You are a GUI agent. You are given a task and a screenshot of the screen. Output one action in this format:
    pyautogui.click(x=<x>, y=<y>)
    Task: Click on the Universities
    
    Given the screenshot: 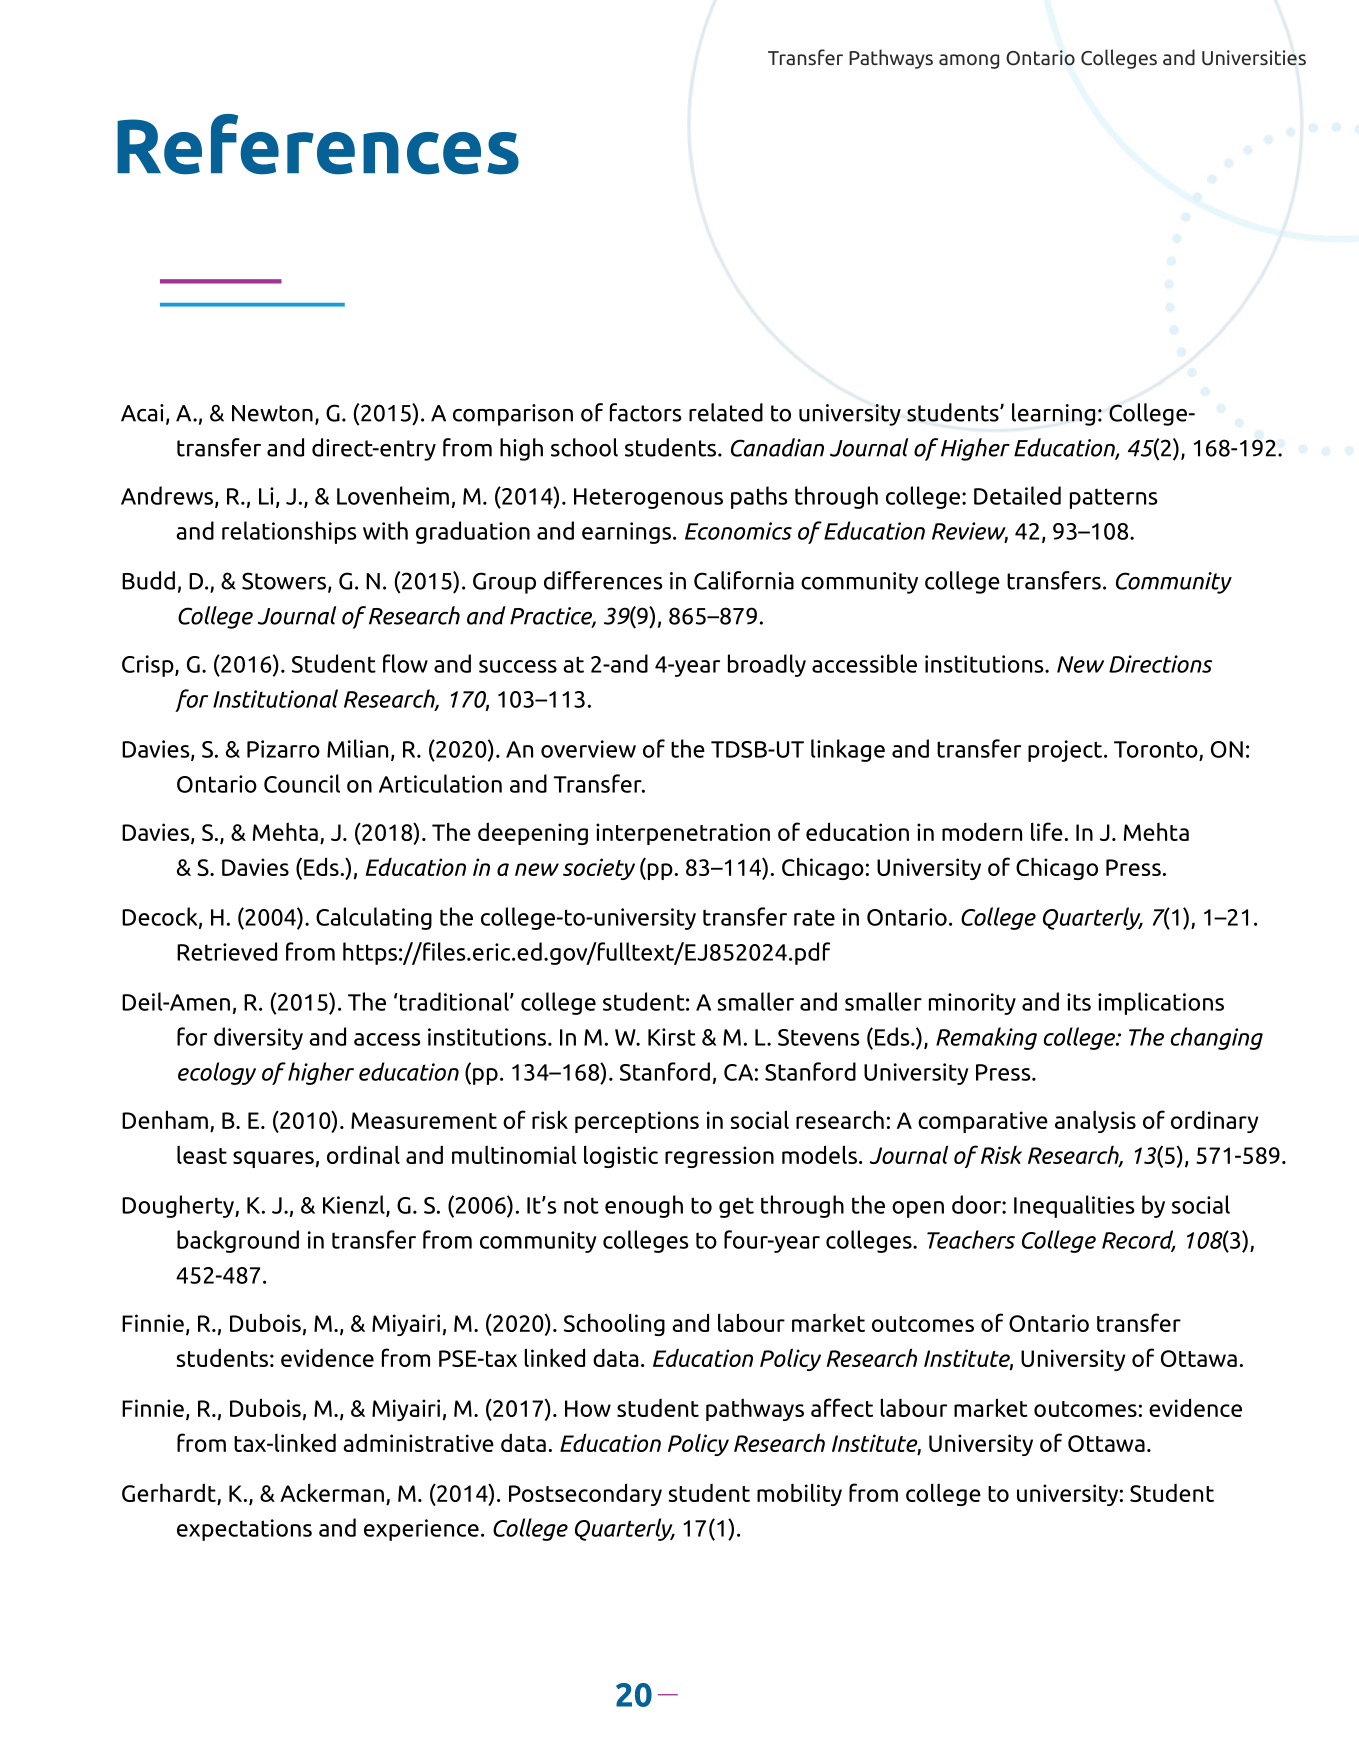 What is the action you would take?
    pyautogui.click(x=1254, y=58)
